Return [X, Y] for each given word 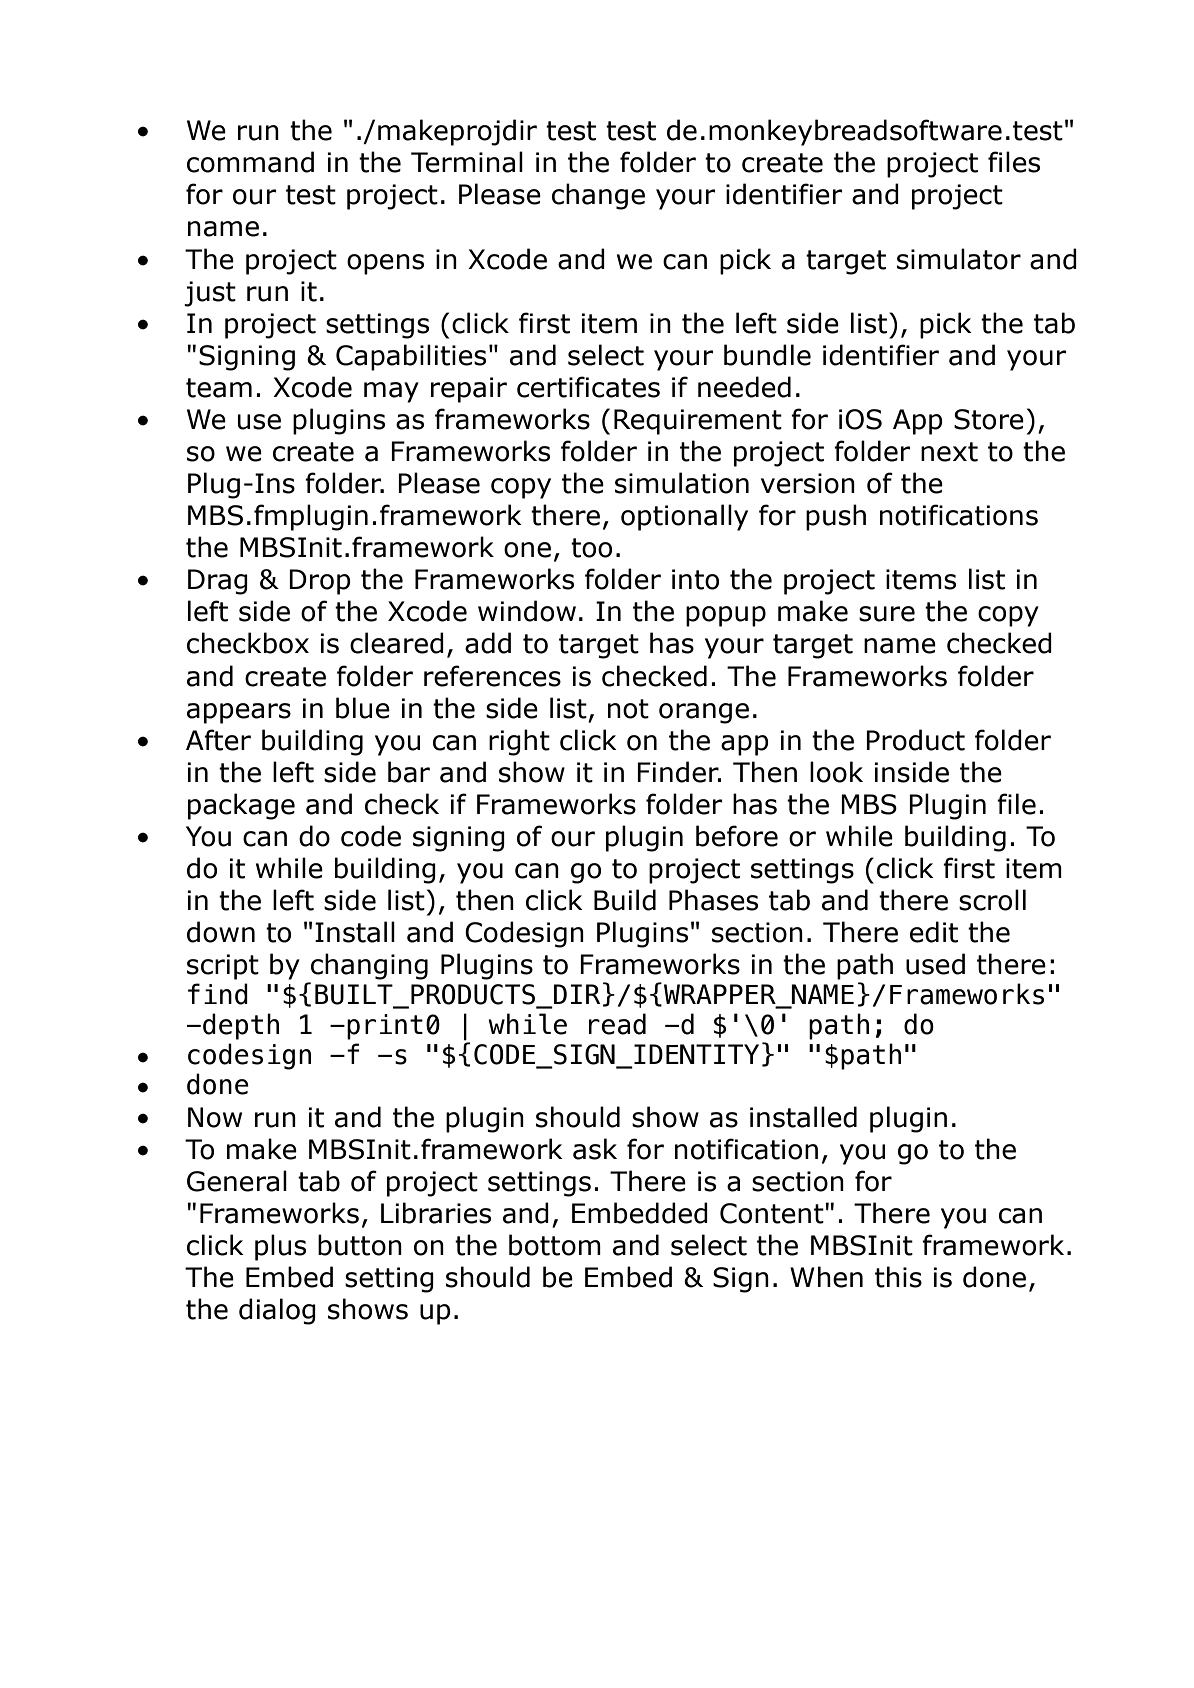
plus [280, 1247]
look [836, 772]
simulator [959, 259]
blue [363, 708]
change [598, 196]
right [519, 742]
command [250, 162]
